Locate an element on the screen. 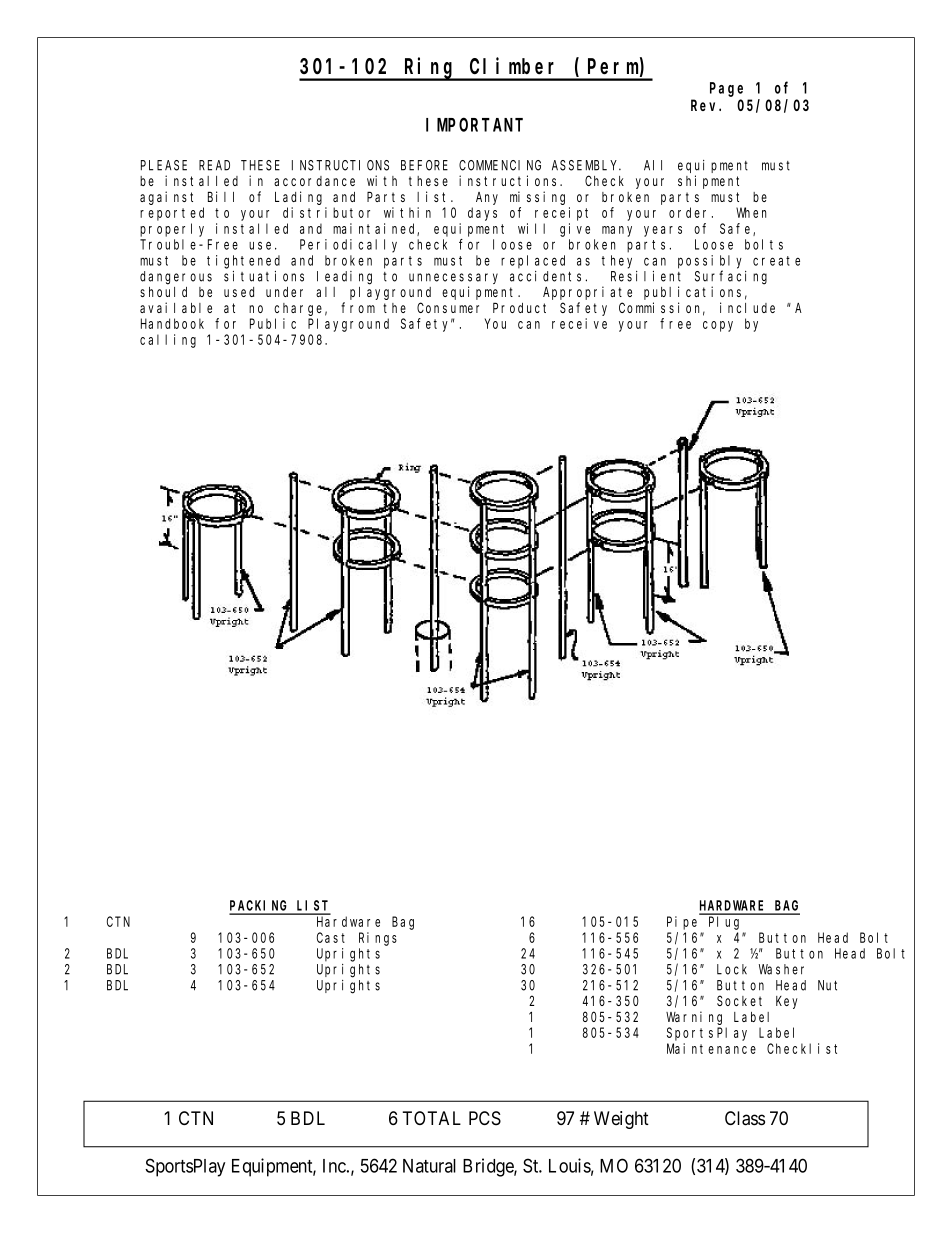 The width and height of the screenshot is (952, 1233). days is located at coordinates (482, 214).
